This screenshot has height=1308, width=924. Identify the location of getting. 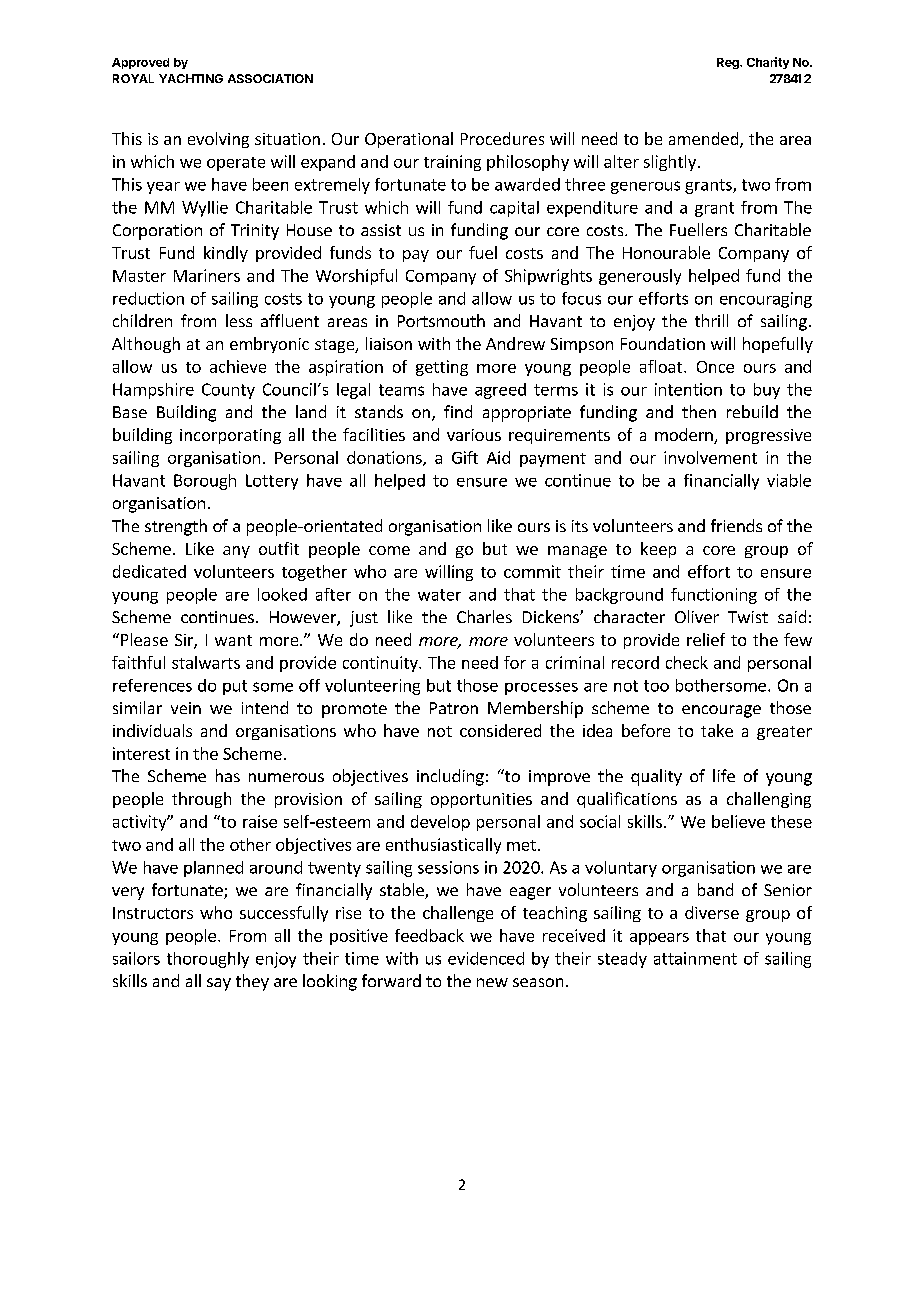
(442, 368).
